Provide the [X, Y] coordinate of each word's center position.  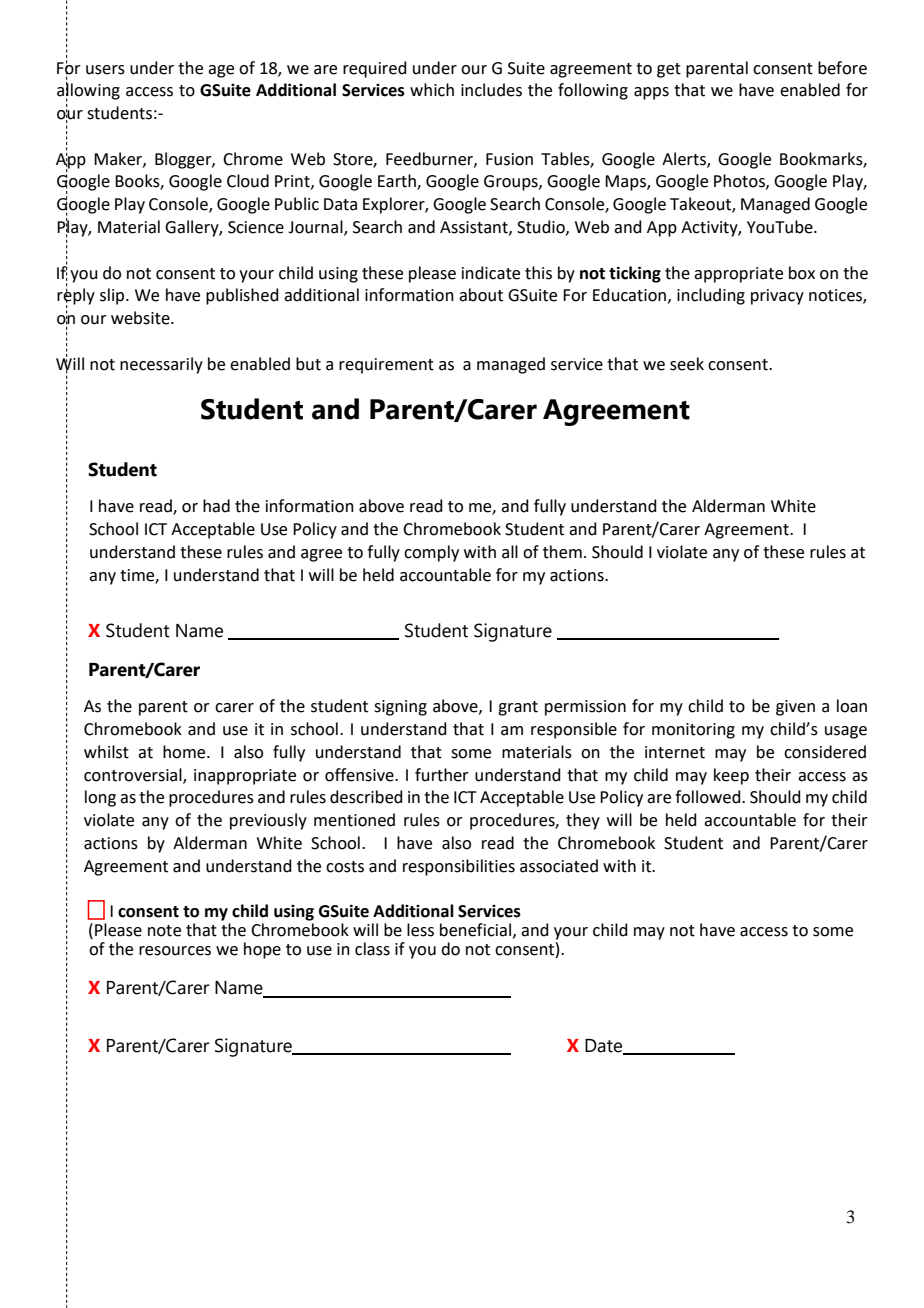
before [842, 68]
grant [518, 708]
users [105, 70]
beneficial [475, 930]
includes [491, 90]
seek [687, 364]
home [185, 752]
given [795, 708]
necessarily [161, 365]
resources [175, 951]
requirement [386, 366]
